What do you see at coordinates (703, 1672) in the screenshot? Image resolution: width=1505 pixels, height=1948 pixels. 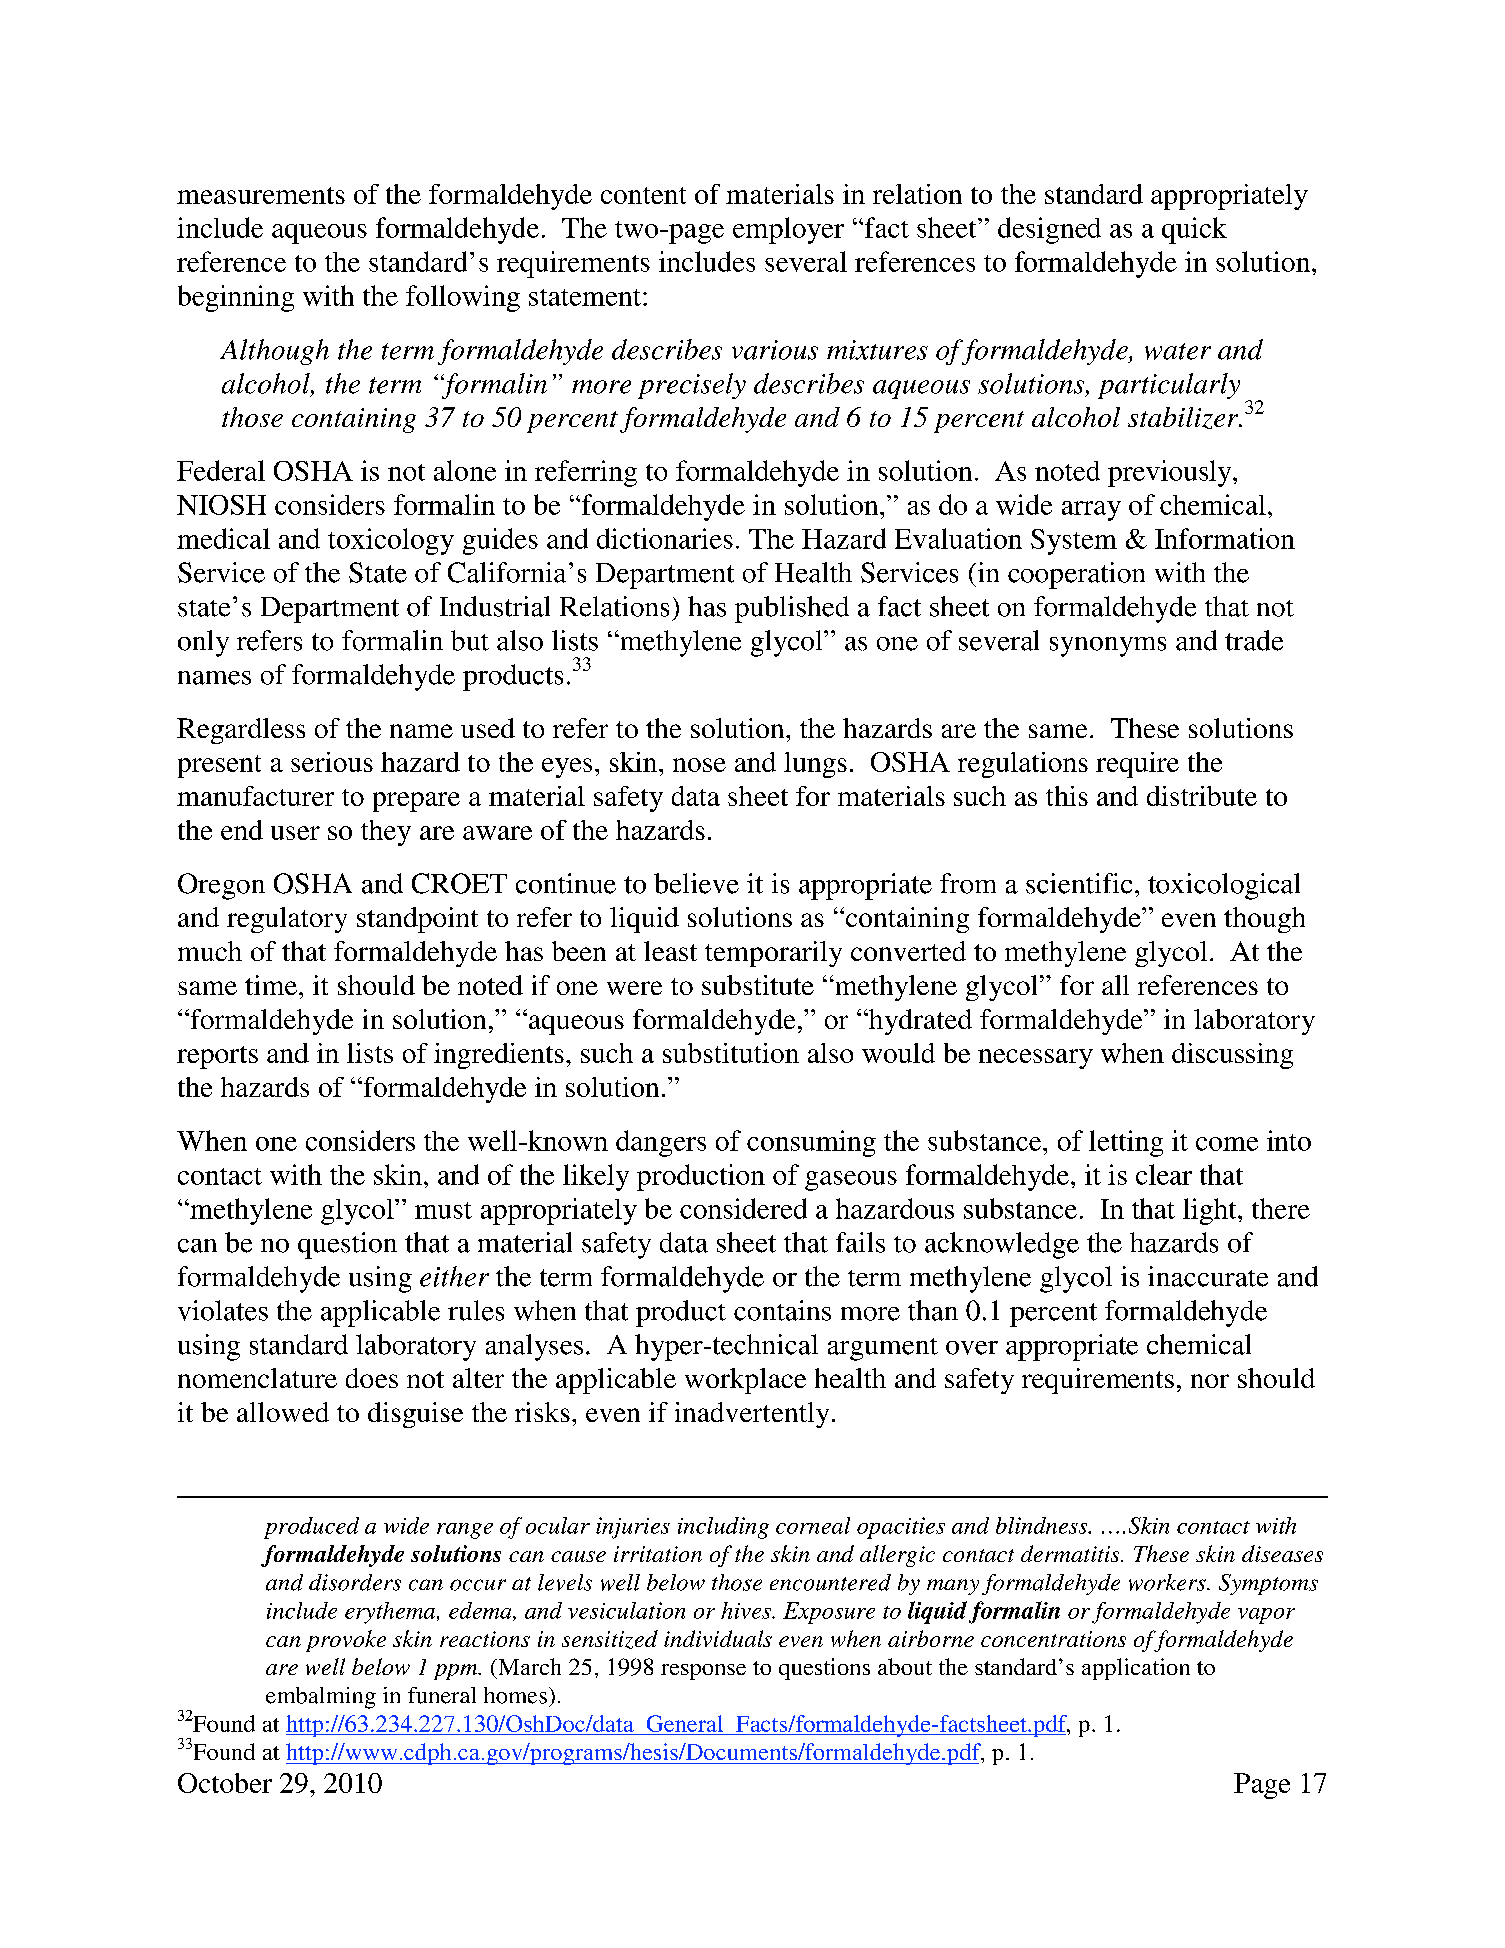 I see `response` at bounding box center [703, 1672].
